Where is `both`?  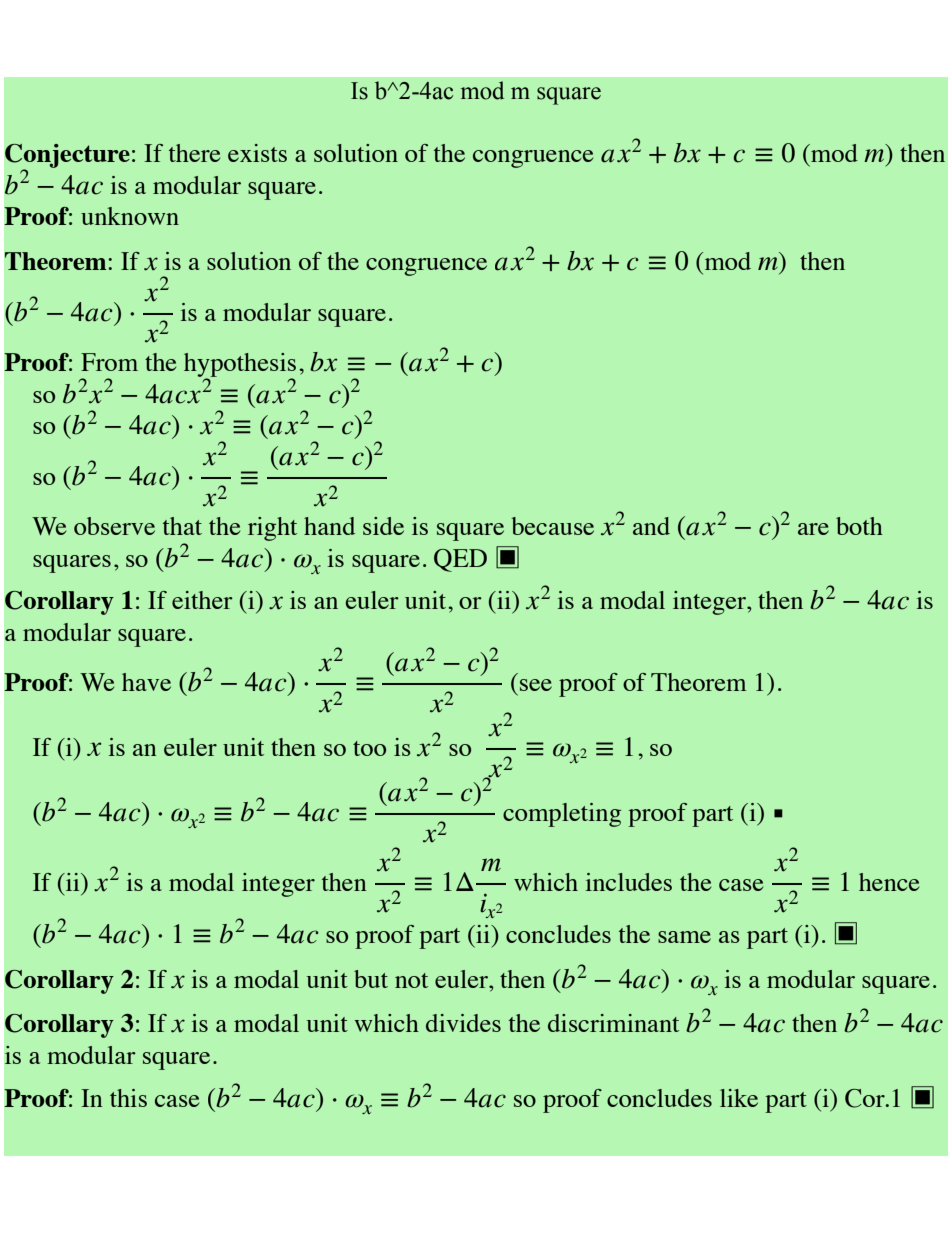 both is located at coordinates (859, 526).
